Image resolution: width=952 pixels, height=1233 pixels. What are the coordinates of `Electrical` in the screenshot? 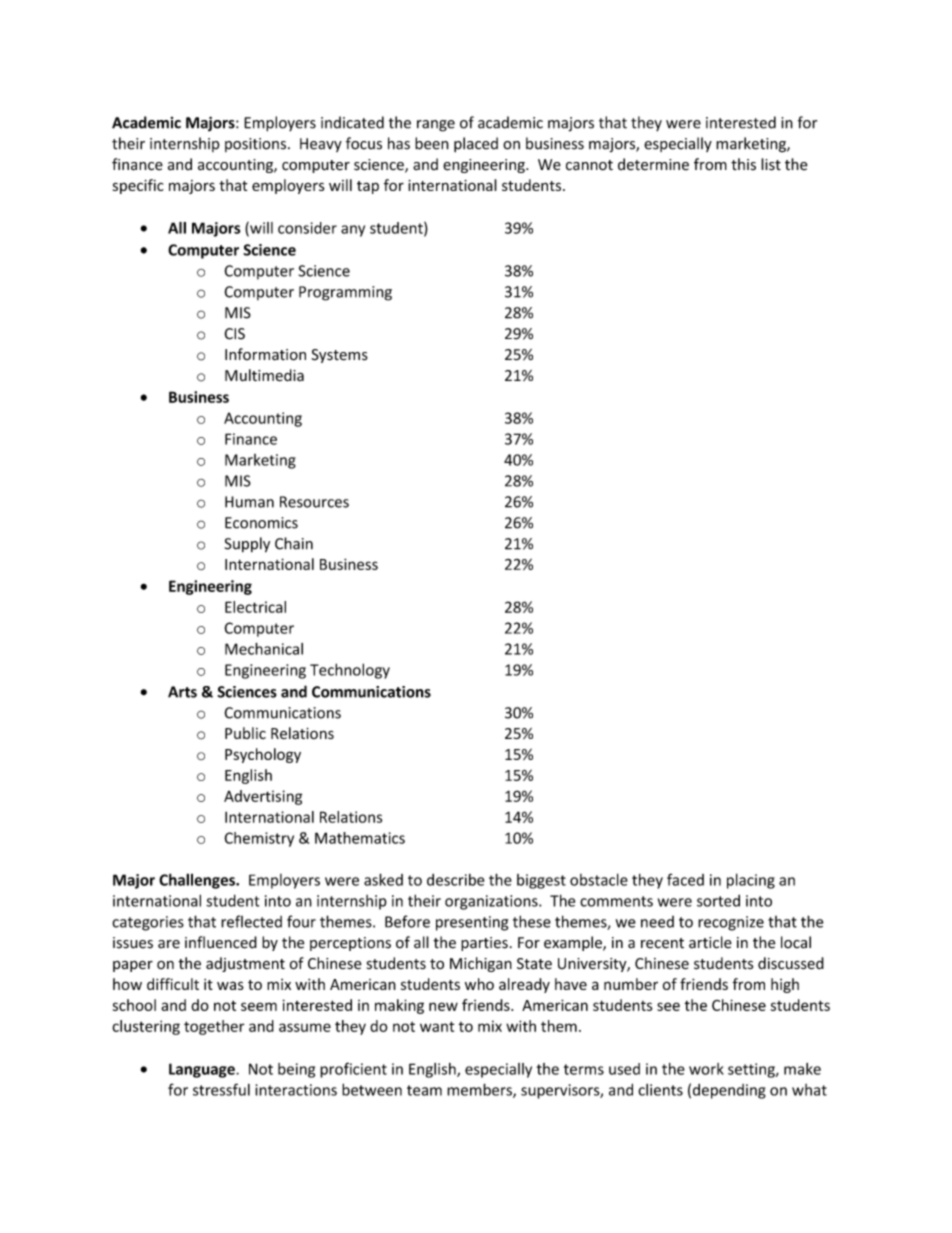 It's located at (255, 607).
